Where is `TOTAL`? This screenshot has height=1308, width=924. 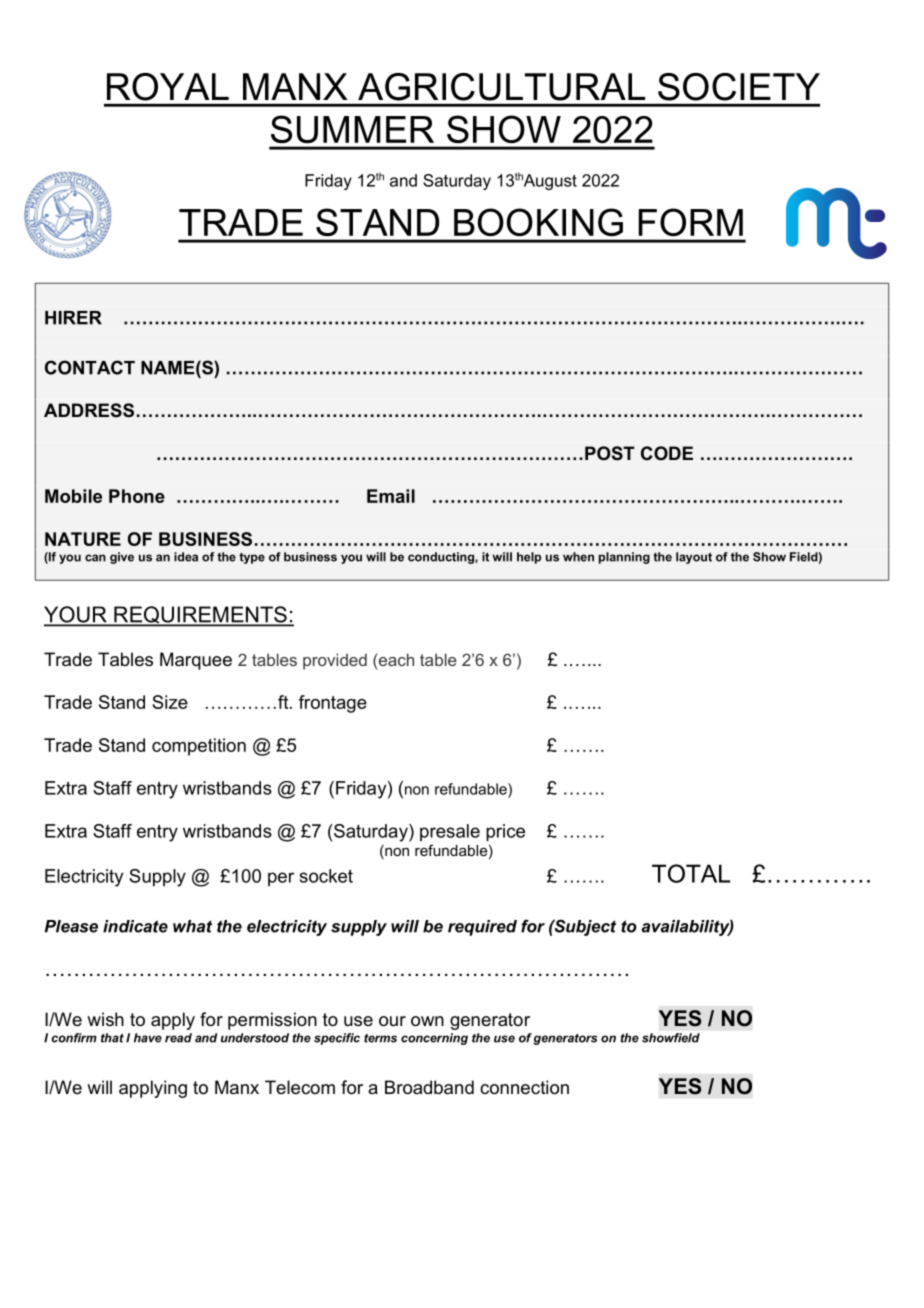
TOTAL is located at coordinates (691, 873).
